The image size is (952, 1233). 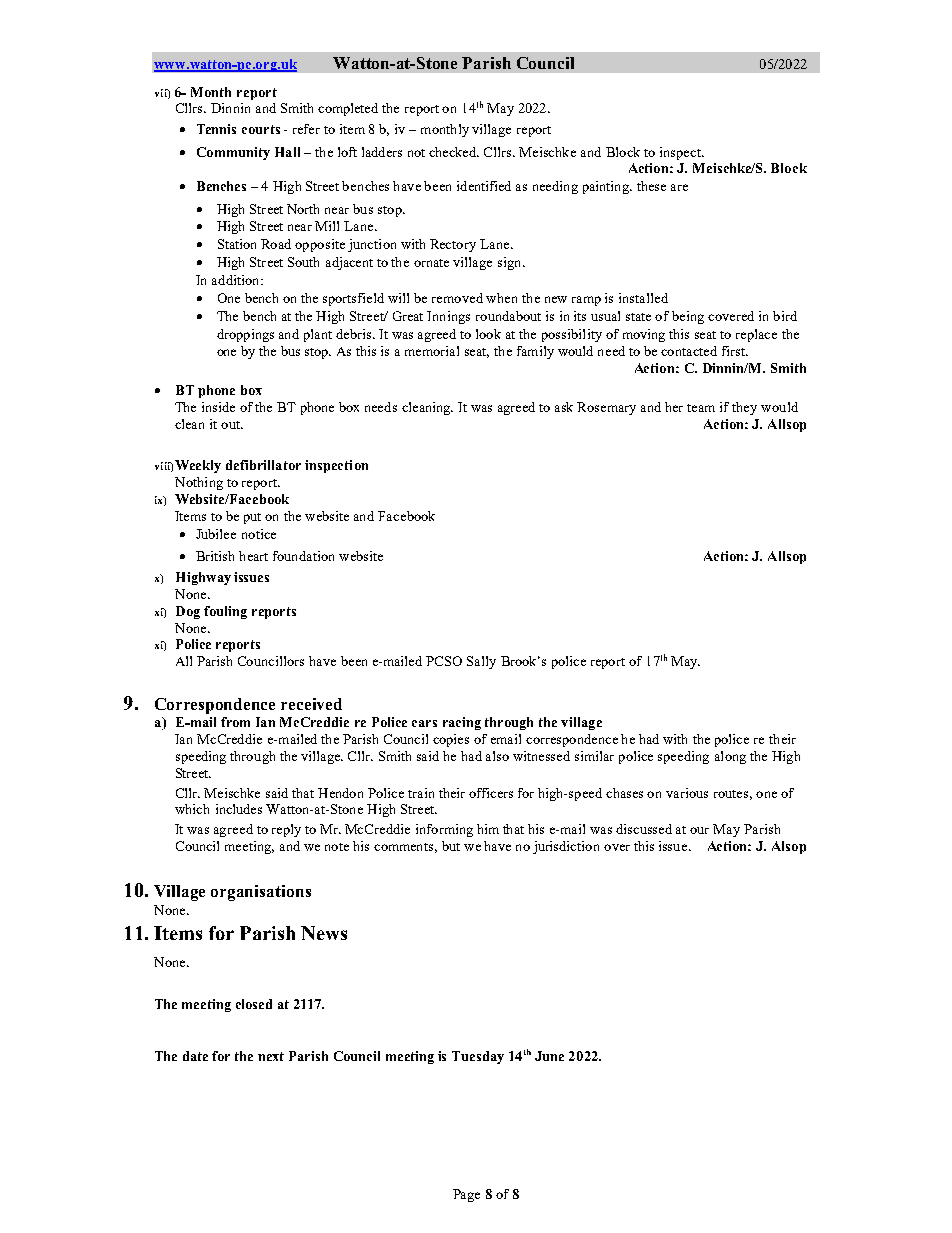 I want to click on family, so click(x=535, y=352).
